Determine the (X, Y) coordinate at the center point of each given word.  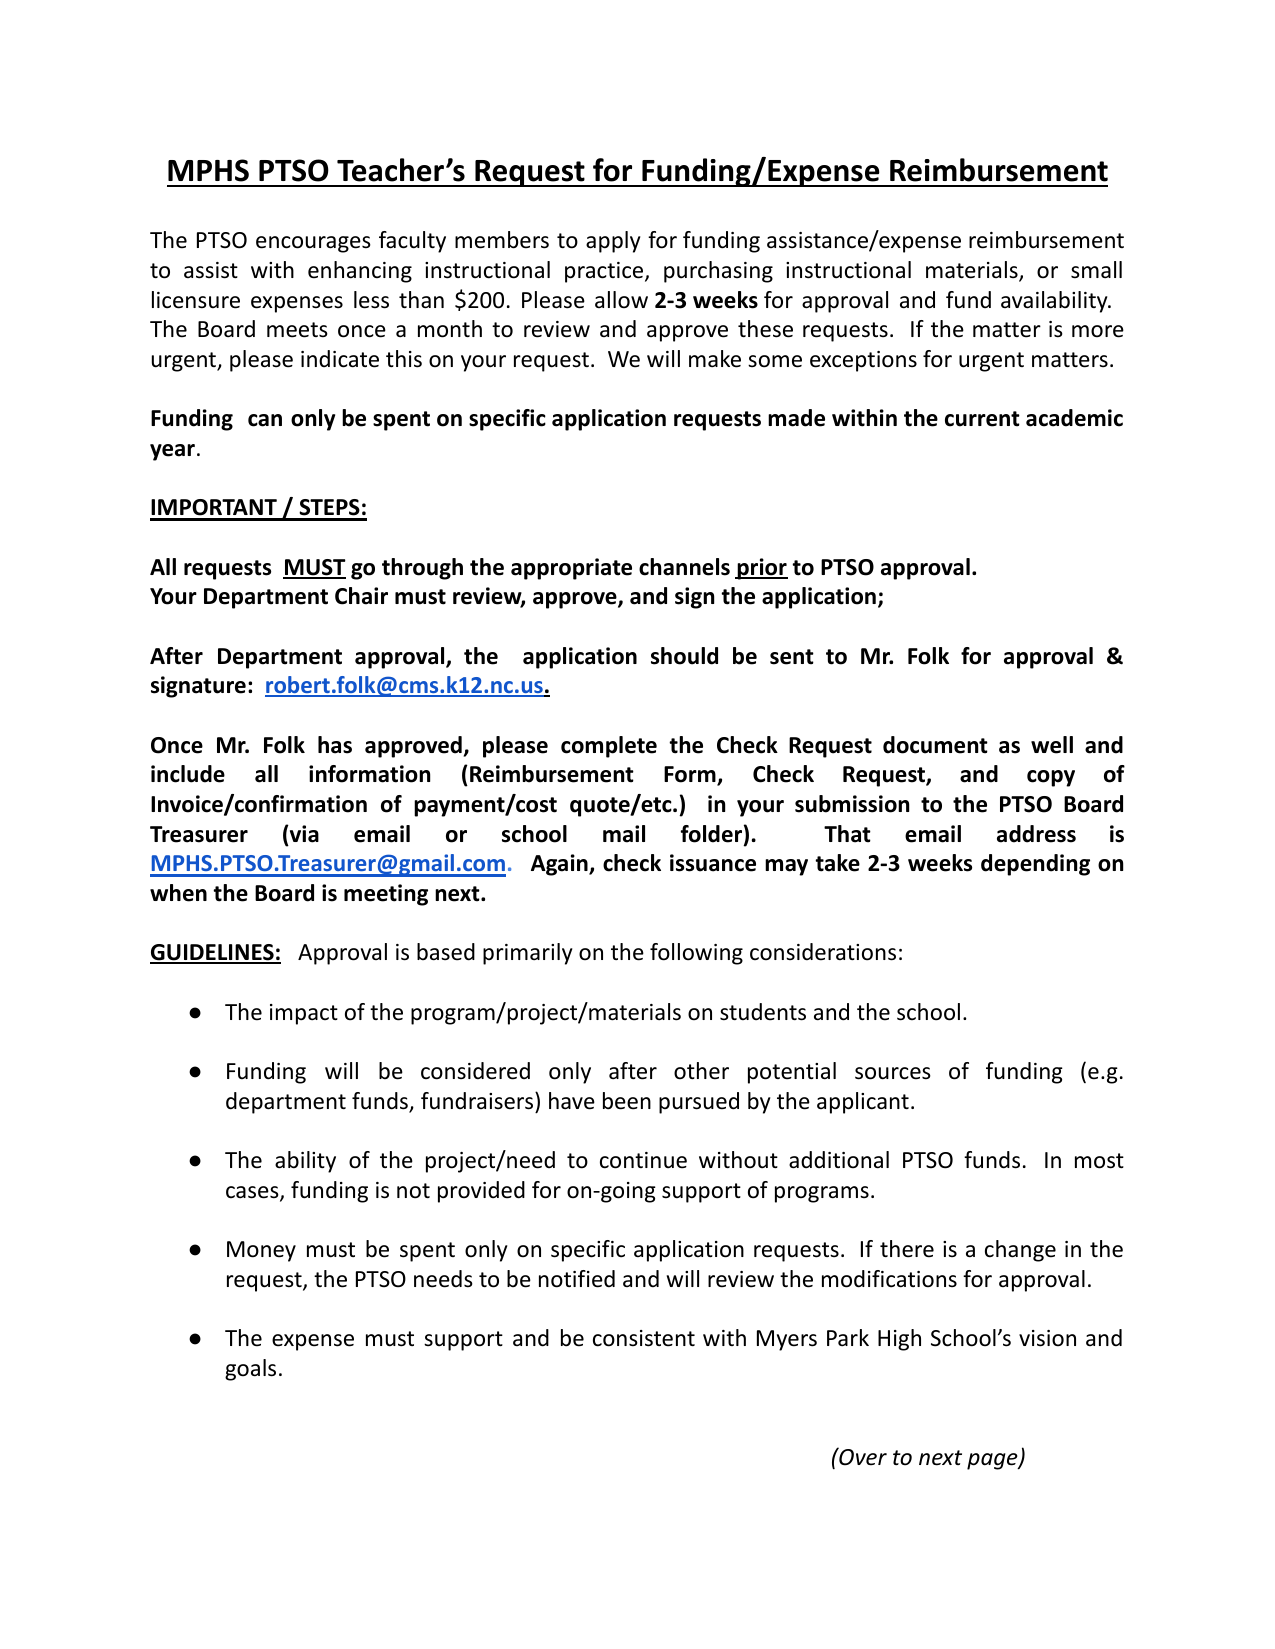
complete (609, 747)
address (1036, 834)
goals (250, 1370)
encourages (313, 244)
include (188, 774)
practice (605, 272)
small (1096, 270)
